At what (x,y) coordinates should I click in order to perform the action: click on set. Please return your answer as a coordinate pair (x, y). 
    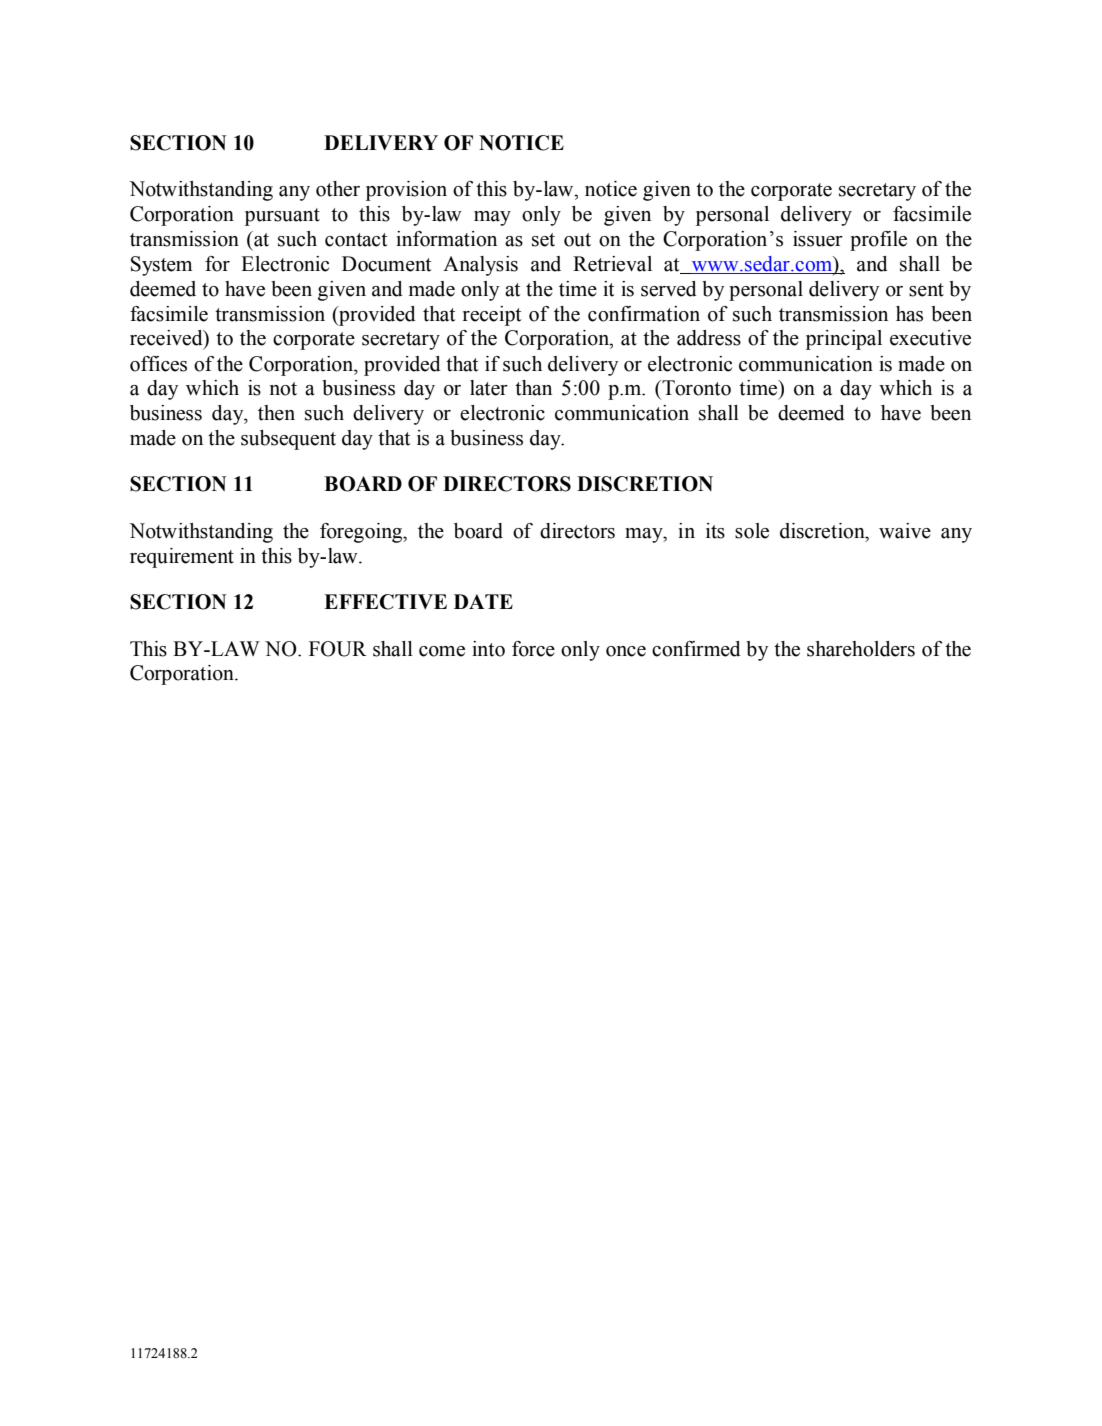
    Looking at the image, I should click on (543, 240).
